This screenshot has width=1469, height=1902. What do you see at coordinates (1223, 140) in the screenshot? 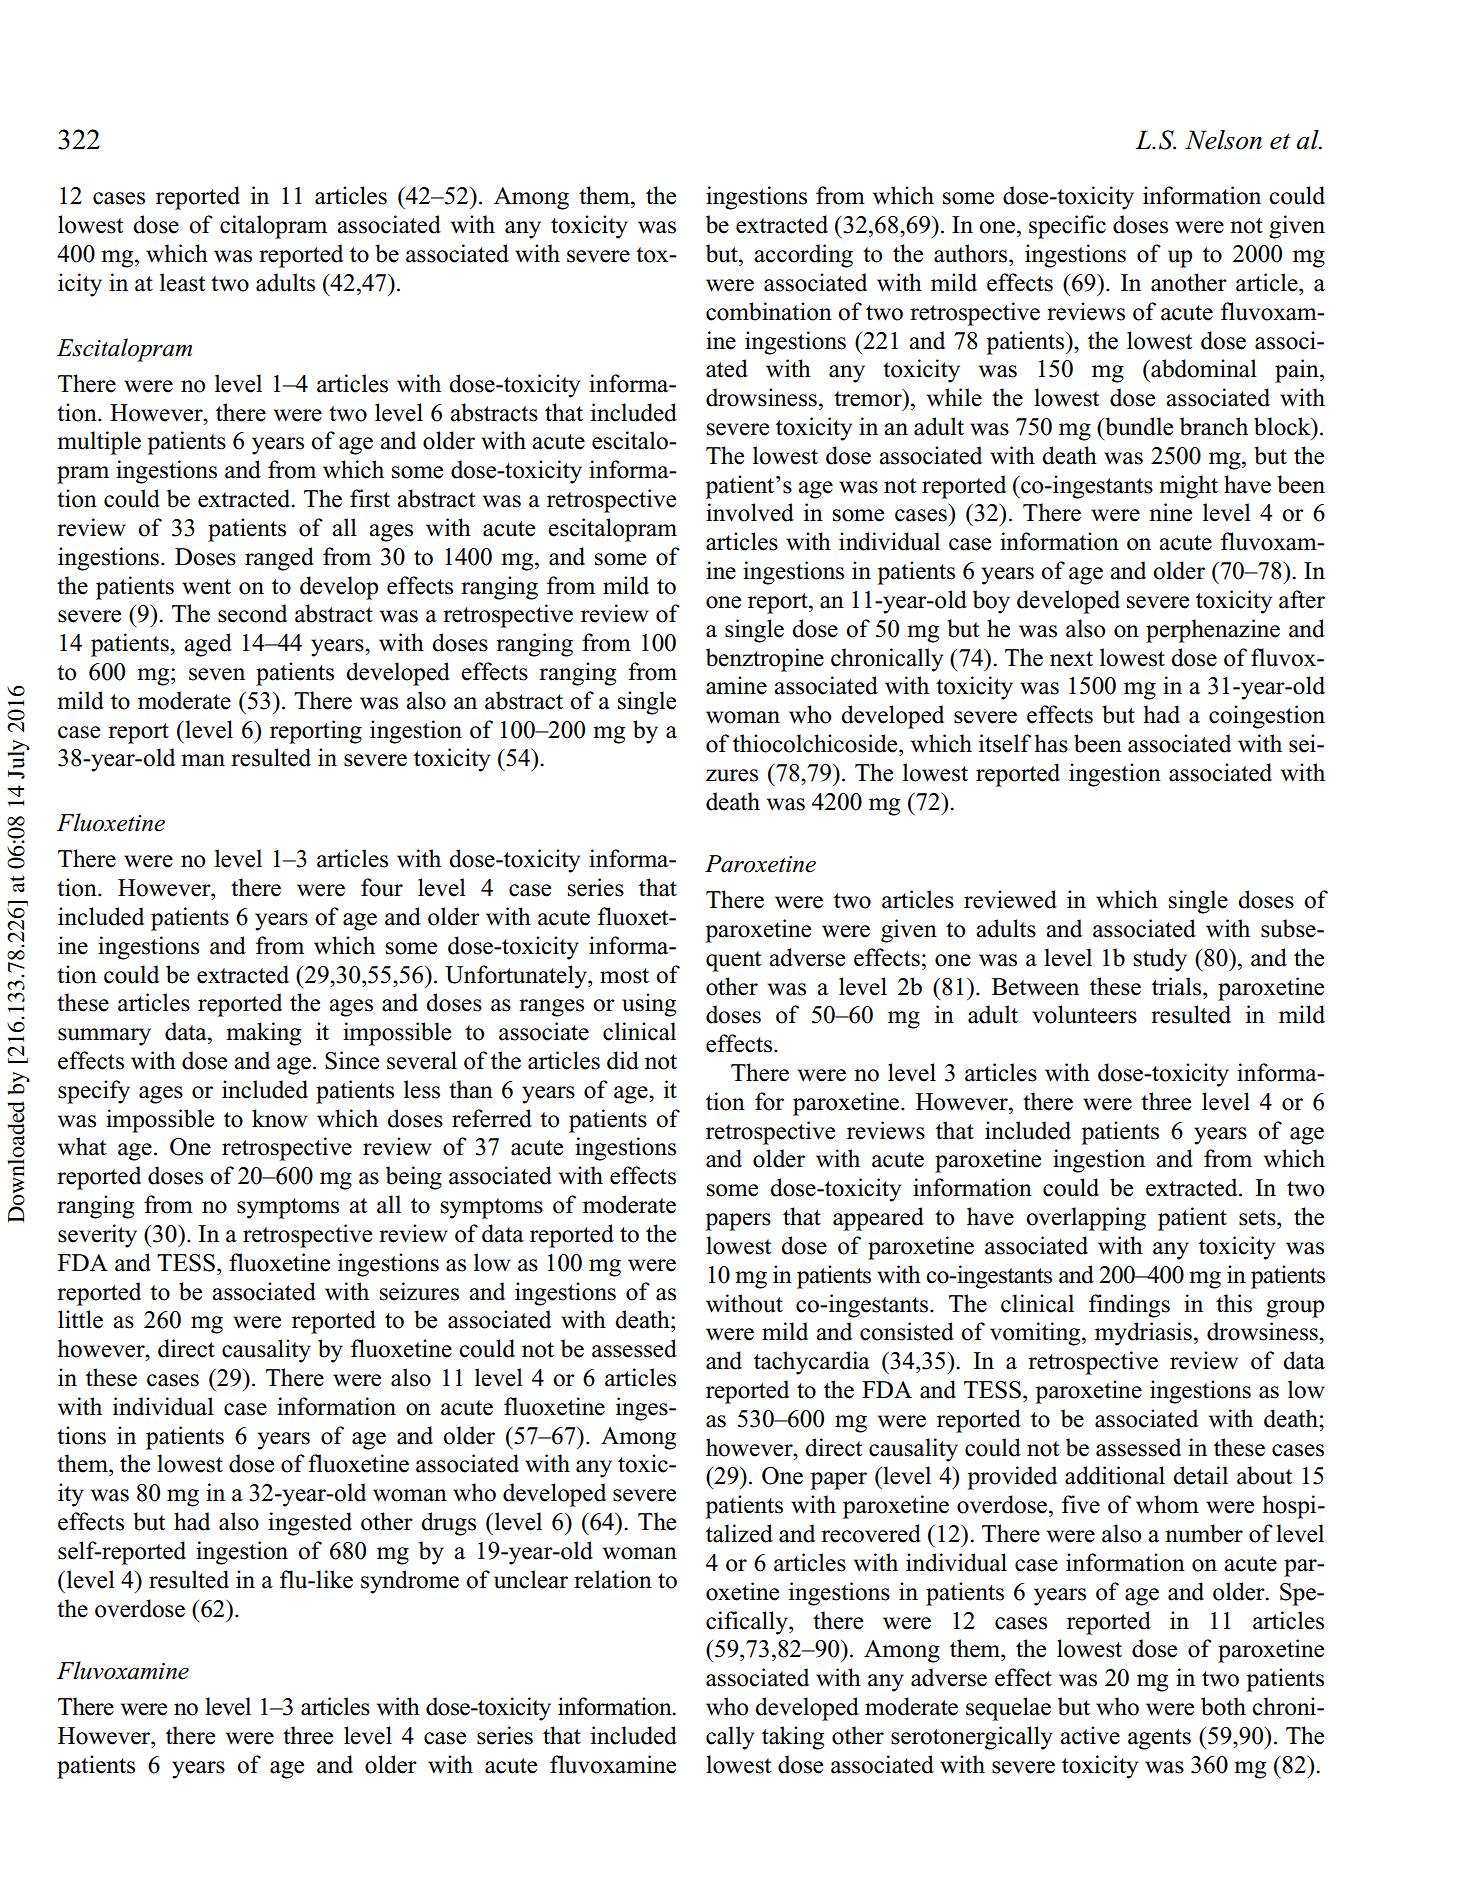
I see `Nelson` at bounding box center [1223, 140].
